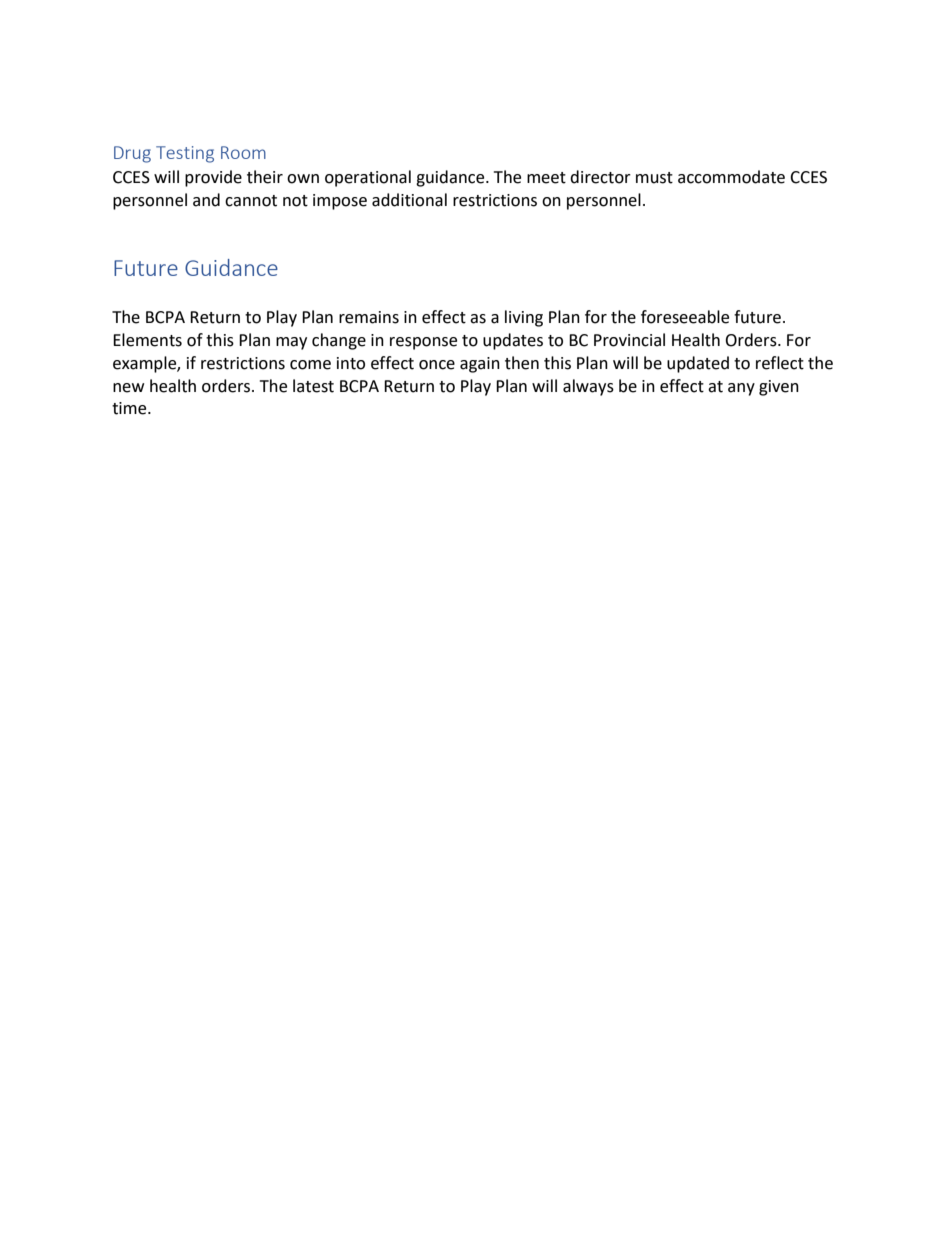 The height and width of the screenshot is (1233, 952). What do you see at coordinates (185, 154) in the screenshot?
I see `Testing` at bounding box center [185, 154].
